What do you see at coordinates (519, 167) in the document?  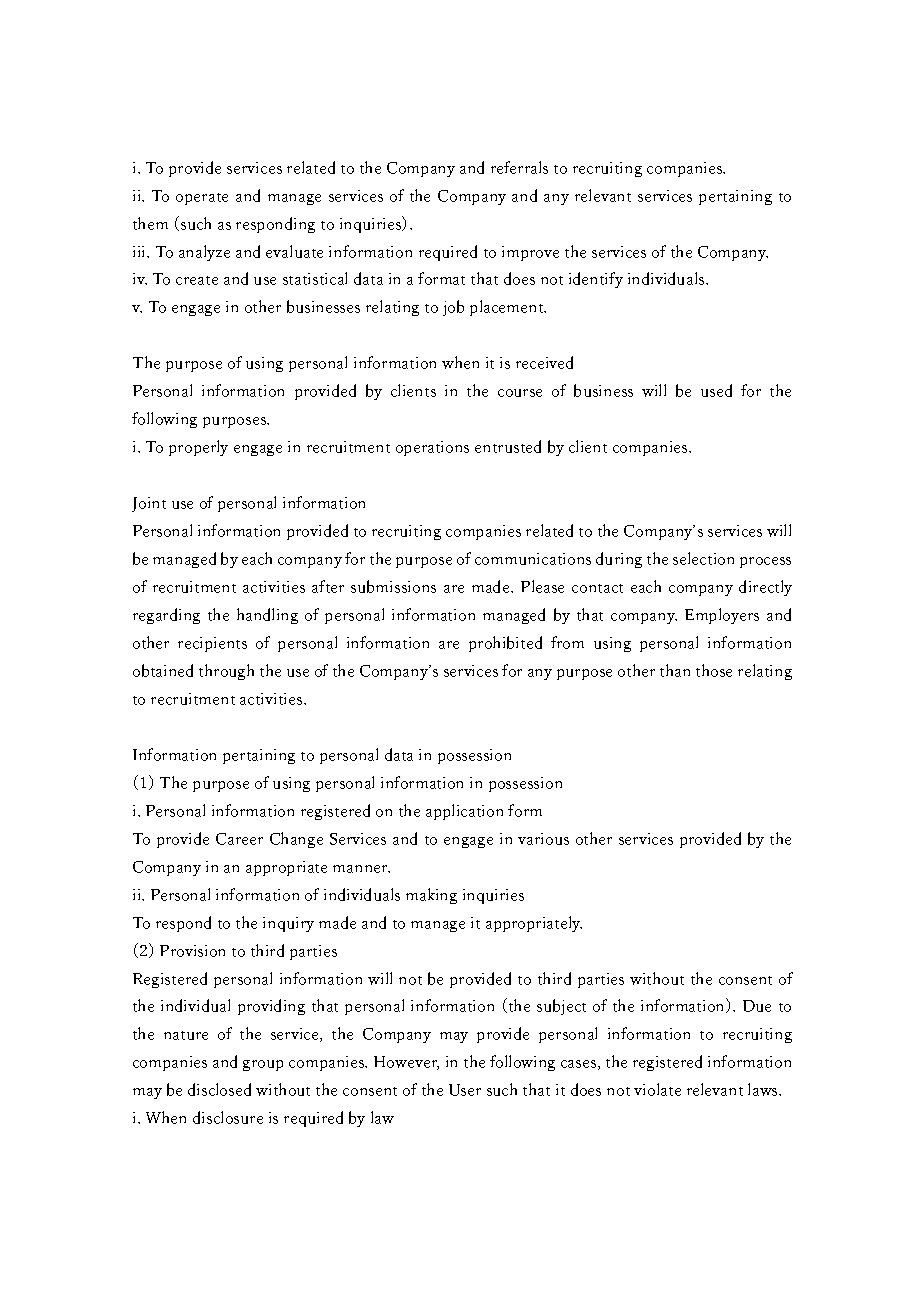 I see `referrals` at bounding box center [519, 167].
